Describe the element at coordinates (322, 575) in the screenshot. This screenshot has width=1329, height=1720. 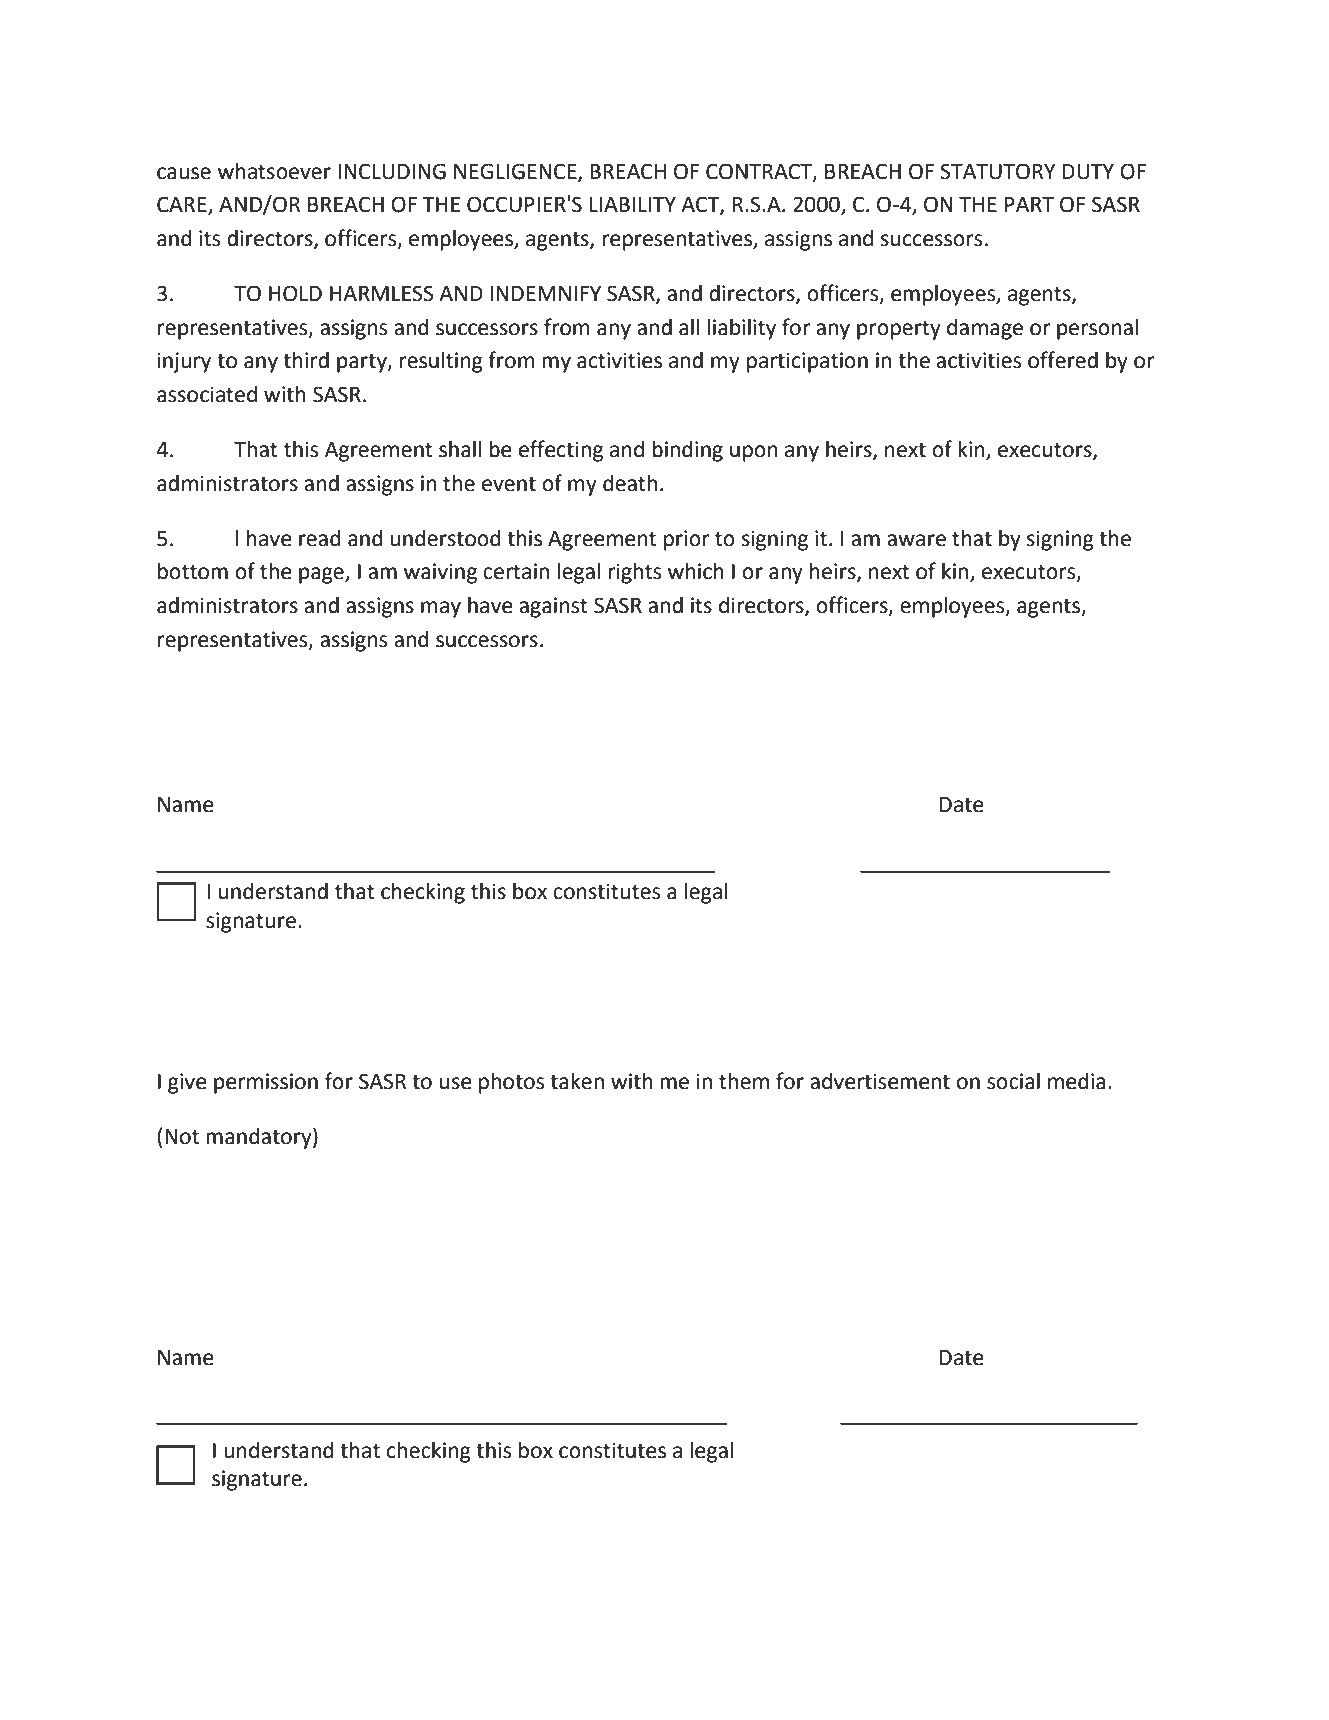
I see `page` at that location.
